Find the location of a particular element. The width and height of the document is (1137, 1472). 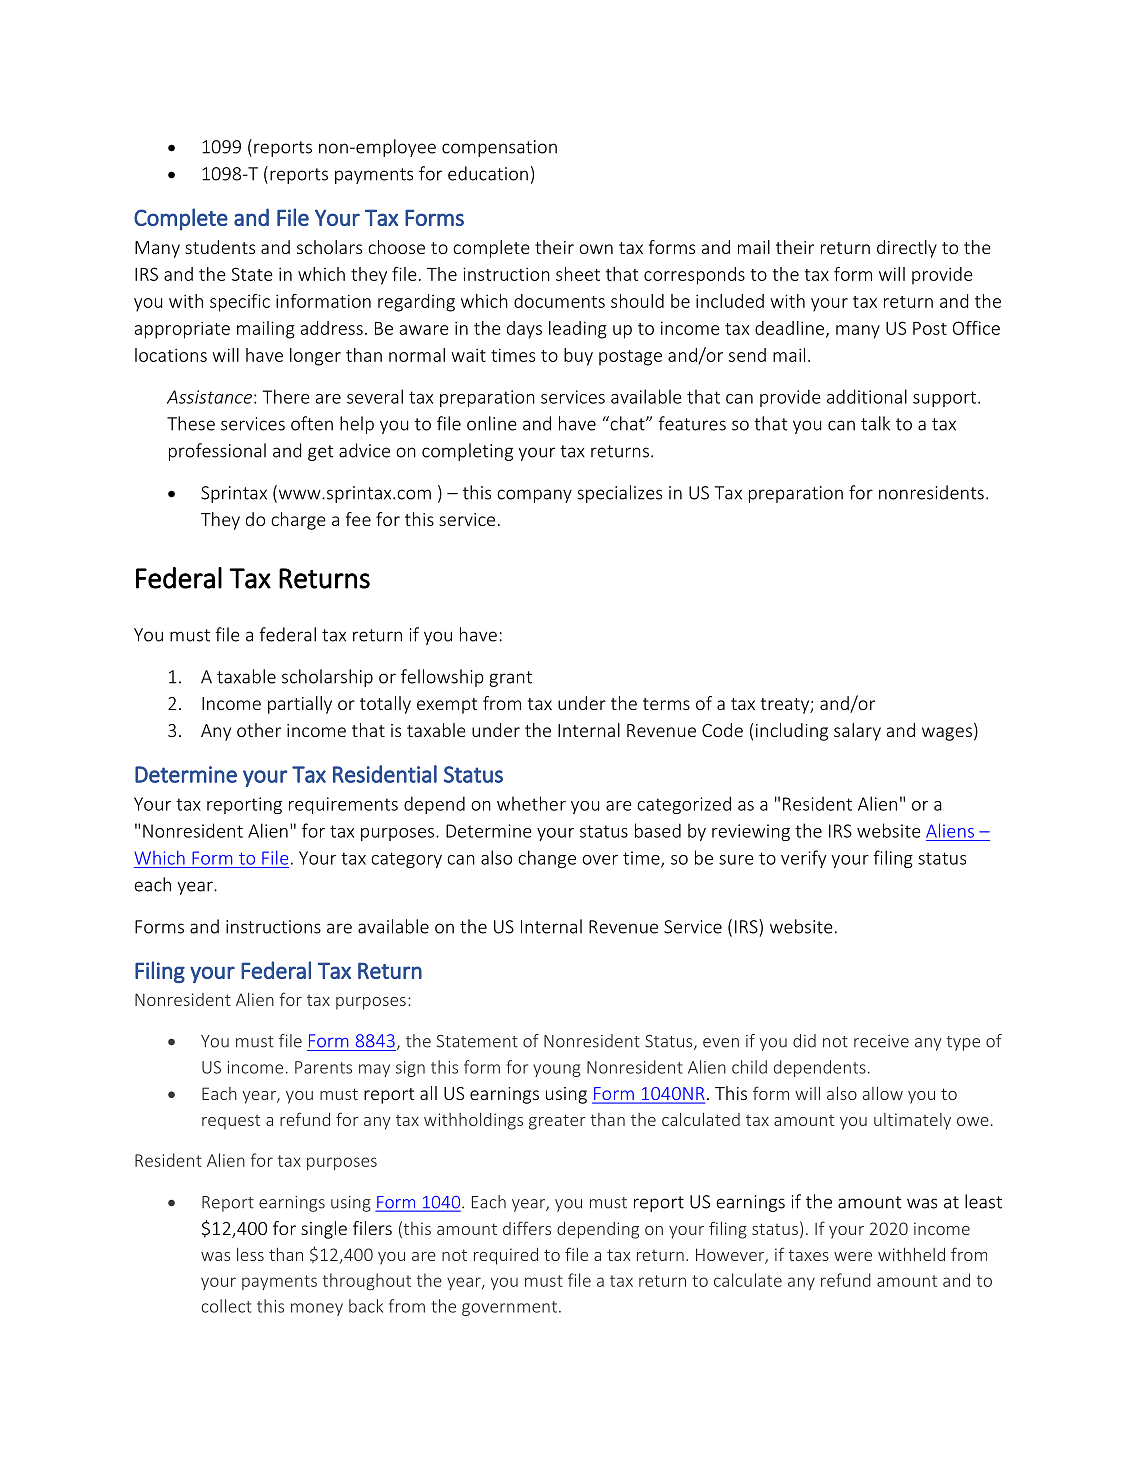

young is located at coordinates (557, 1070).
